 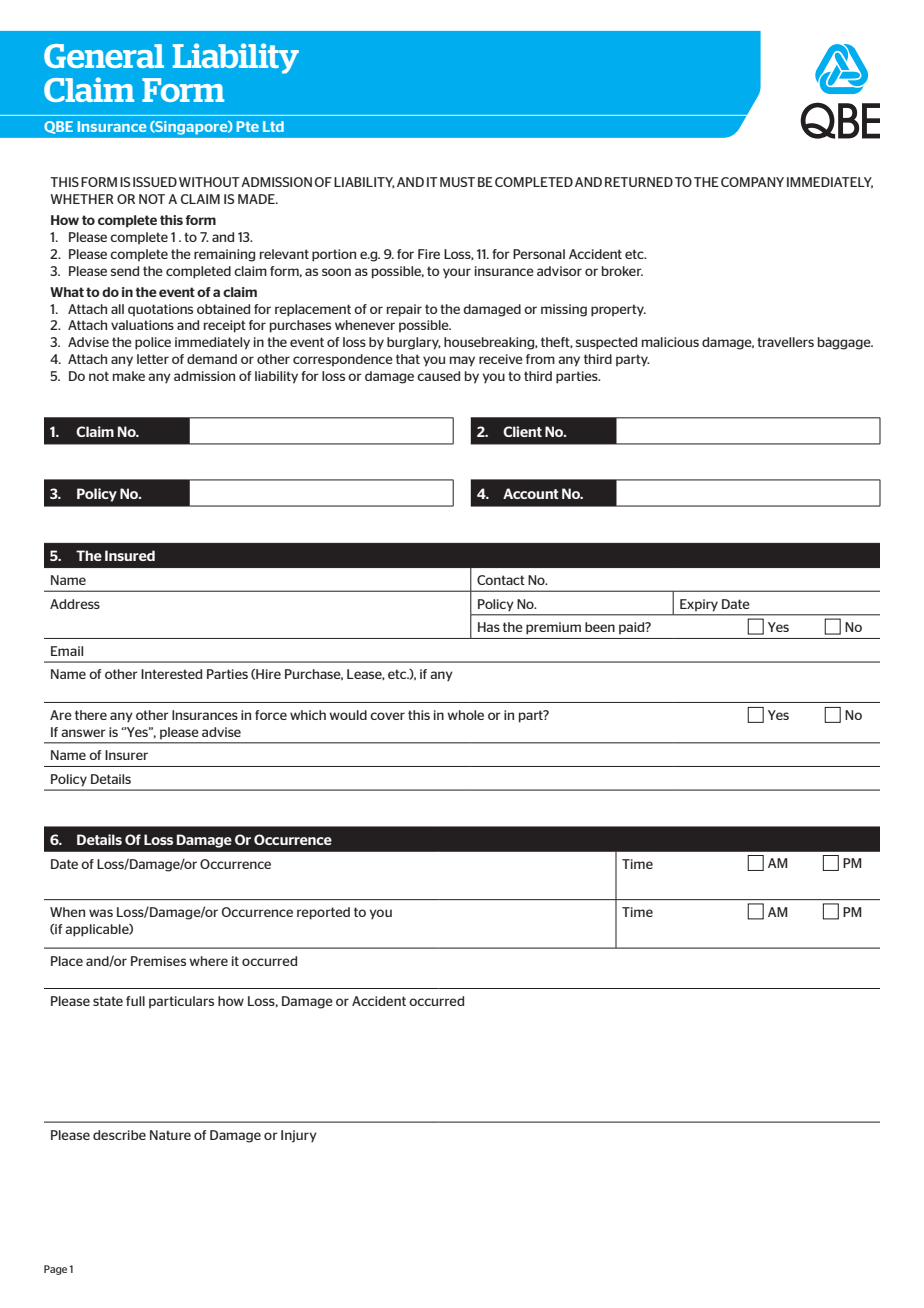 I want to click on travellers, so click(x=785, y=342).
